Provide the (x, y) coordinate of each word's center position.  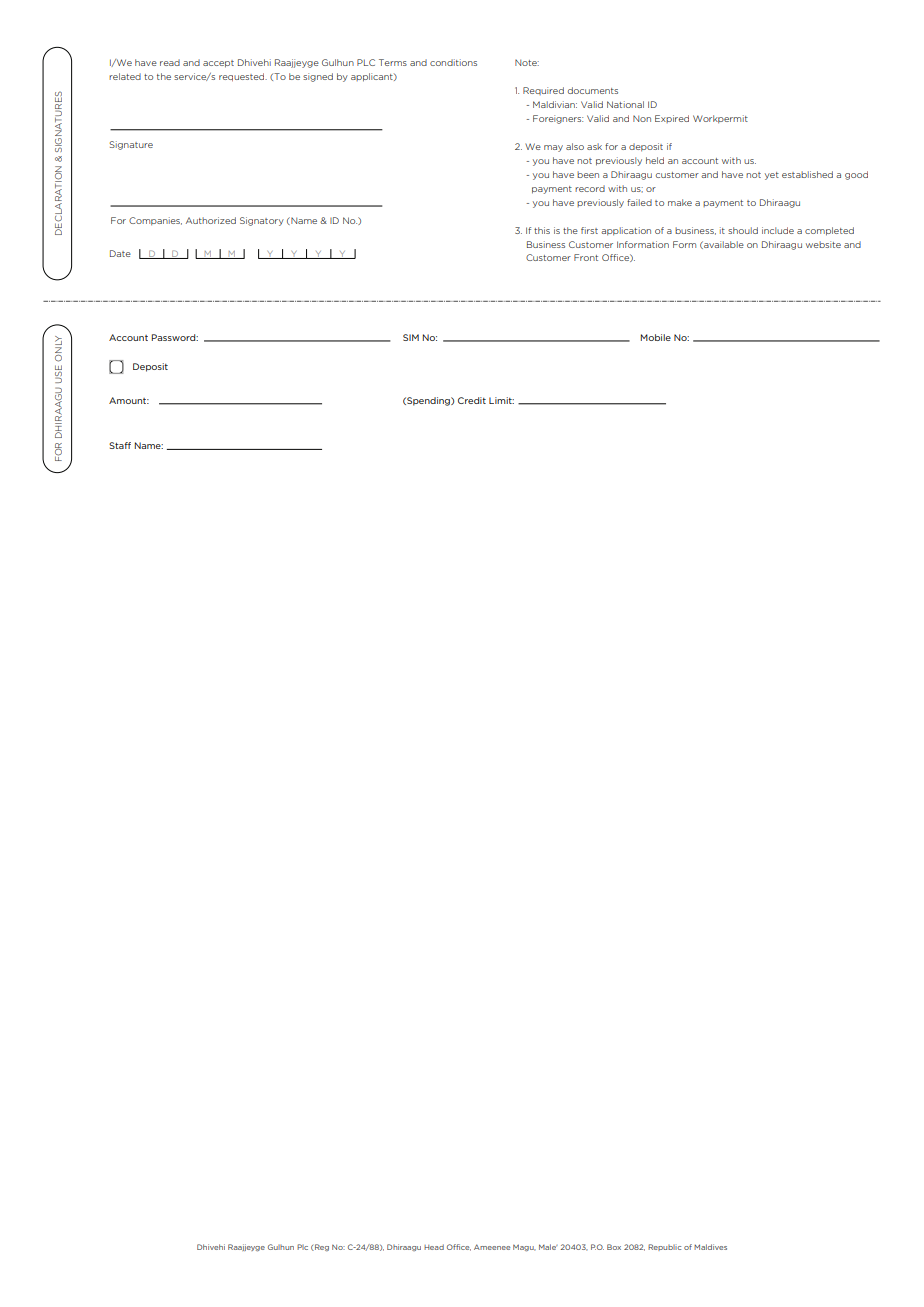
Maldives (710, 1247)
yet (772, 176)
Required (543, 91)
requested (243, 77)
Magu (524, 1247)
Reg (321, 1247)
